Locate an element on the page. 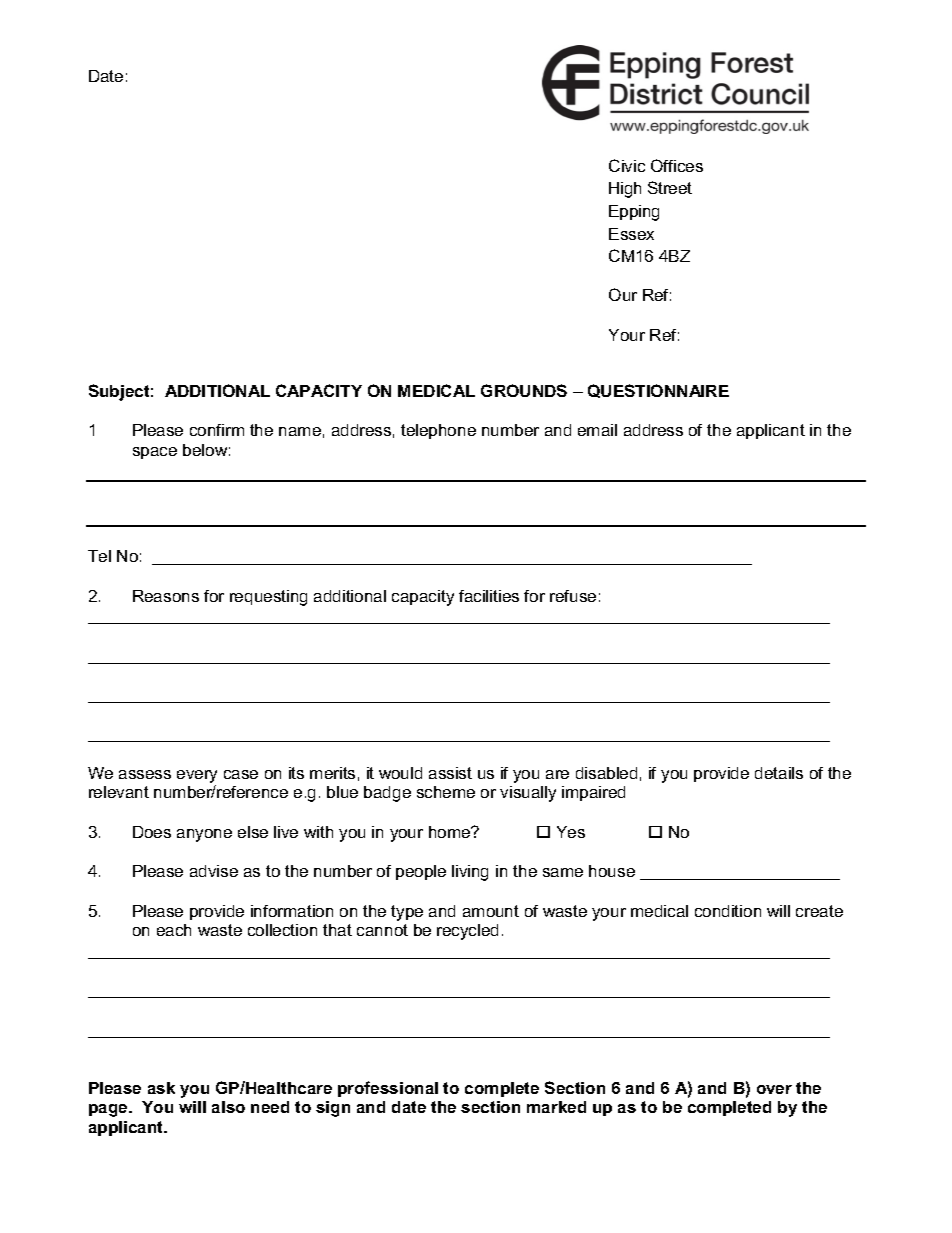 The height and width of the page is (1233, 952). ask is located at coordinates (161, 1088).
